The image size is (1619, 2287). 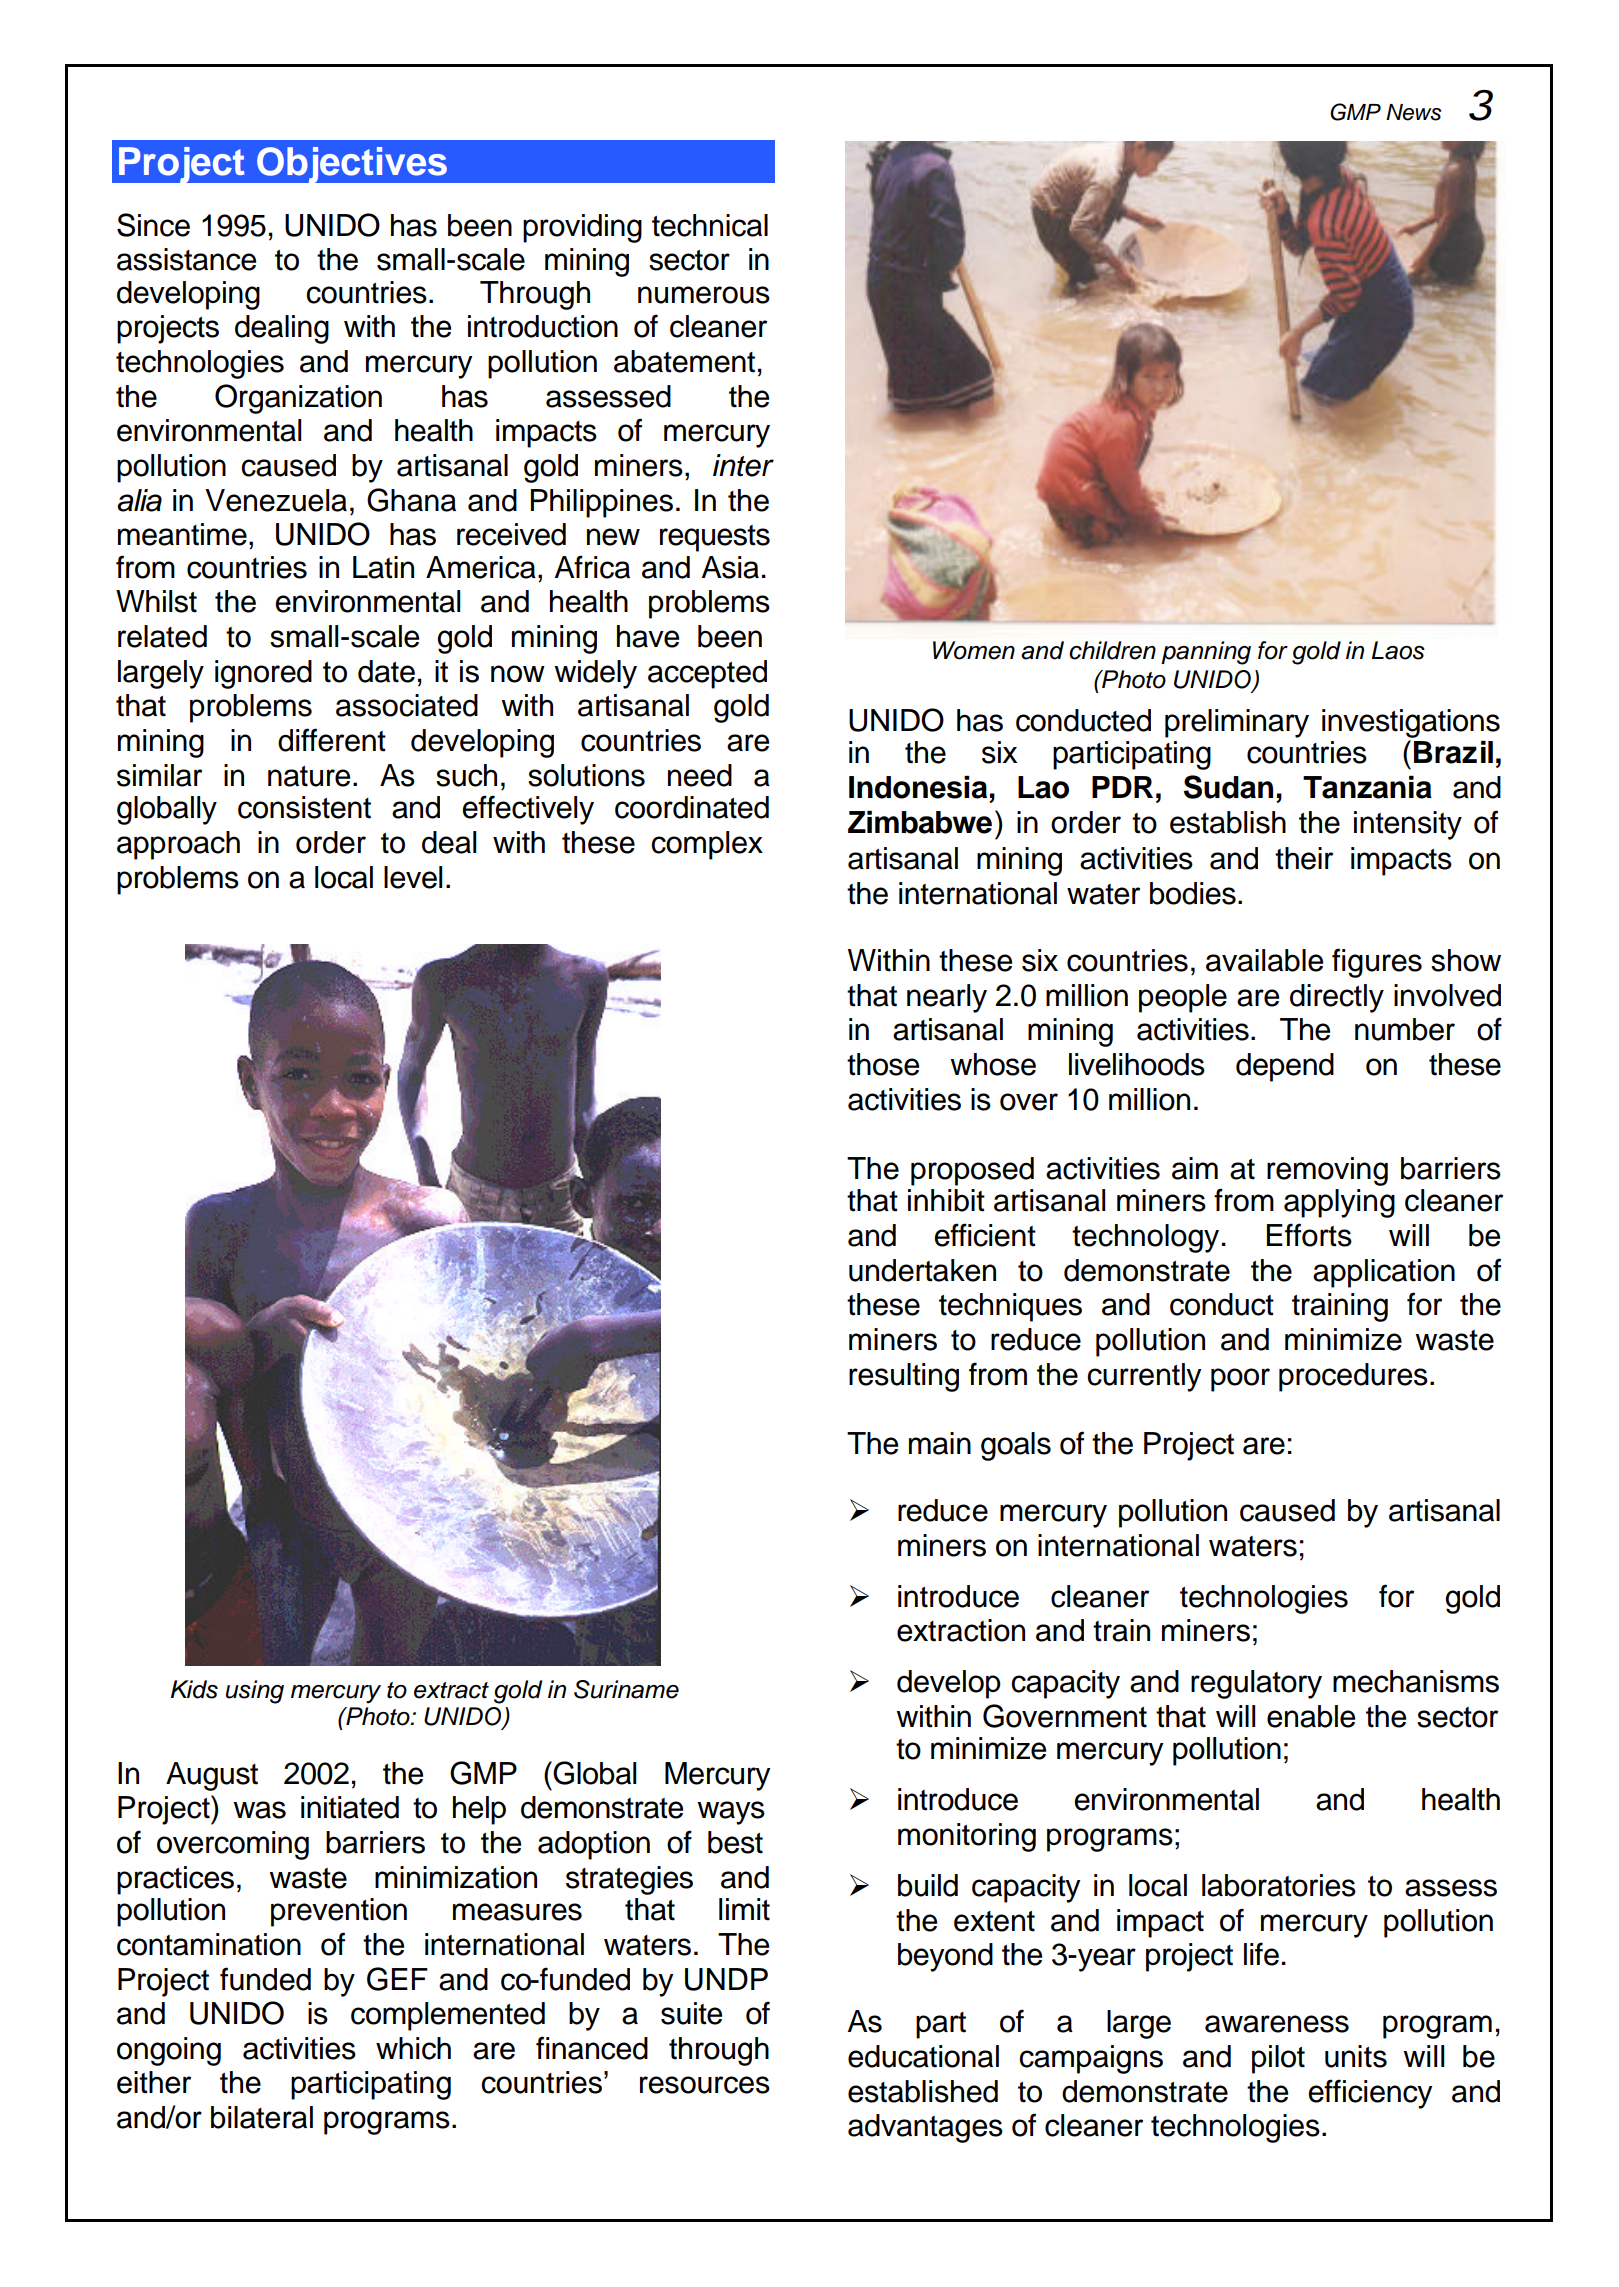 I want to click on News, so click(x=1413, y=112).
